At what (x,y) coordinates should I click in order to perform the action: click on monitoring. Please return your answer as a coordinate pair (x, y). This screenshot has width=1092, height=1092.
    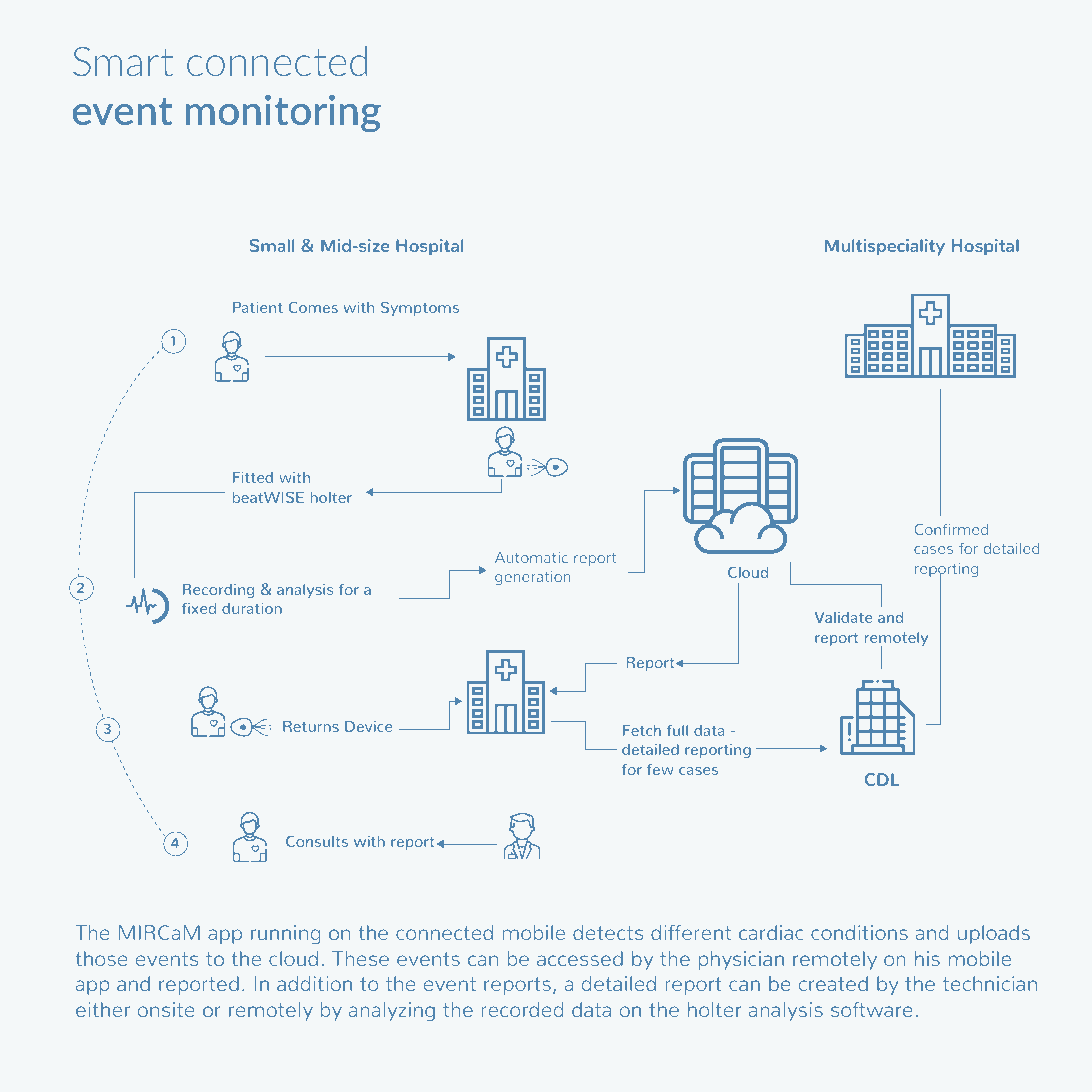
    Looking at the image, I should click on (283, 114).
